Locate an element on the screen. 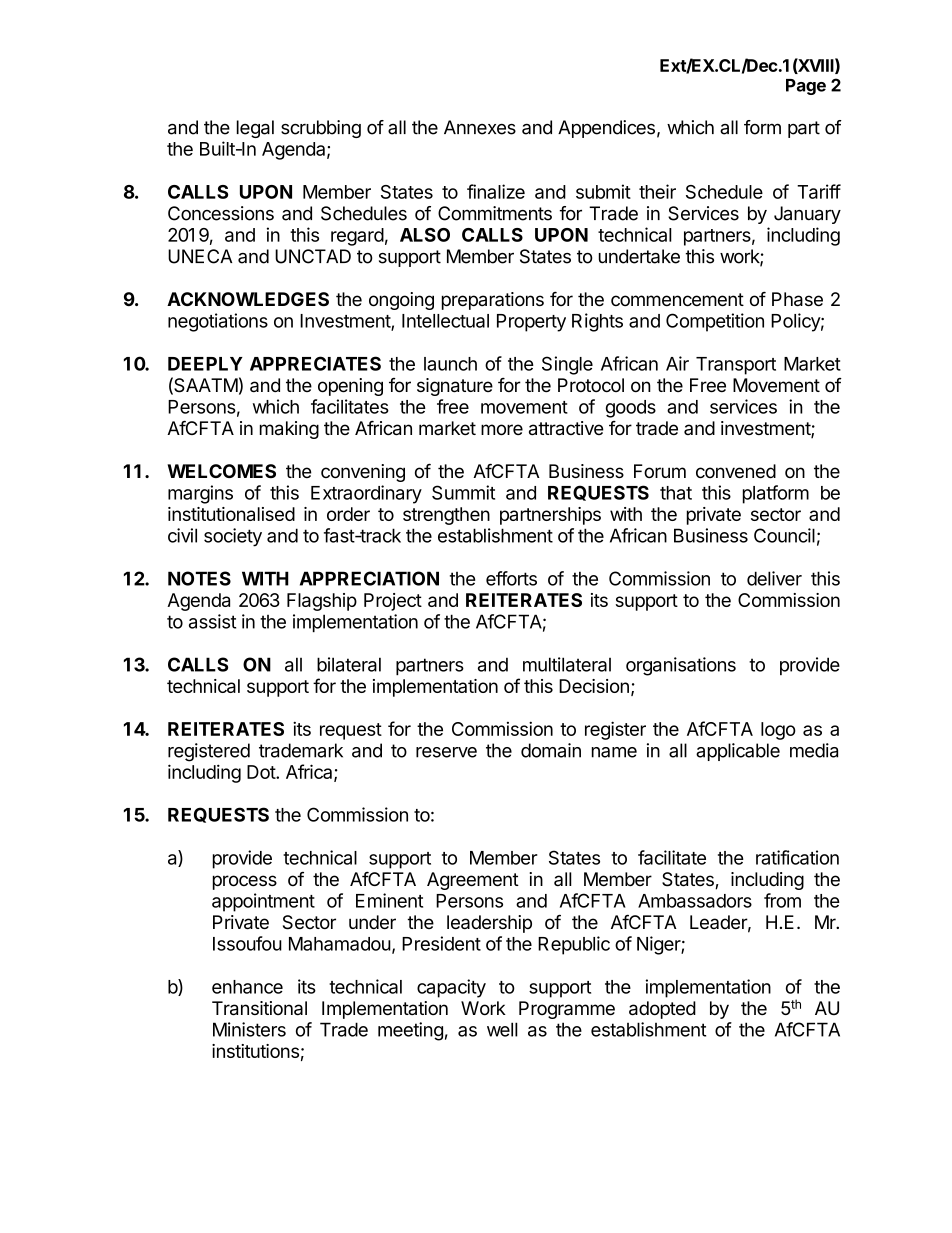  Ministers is located at coordinates (249, 1029).
